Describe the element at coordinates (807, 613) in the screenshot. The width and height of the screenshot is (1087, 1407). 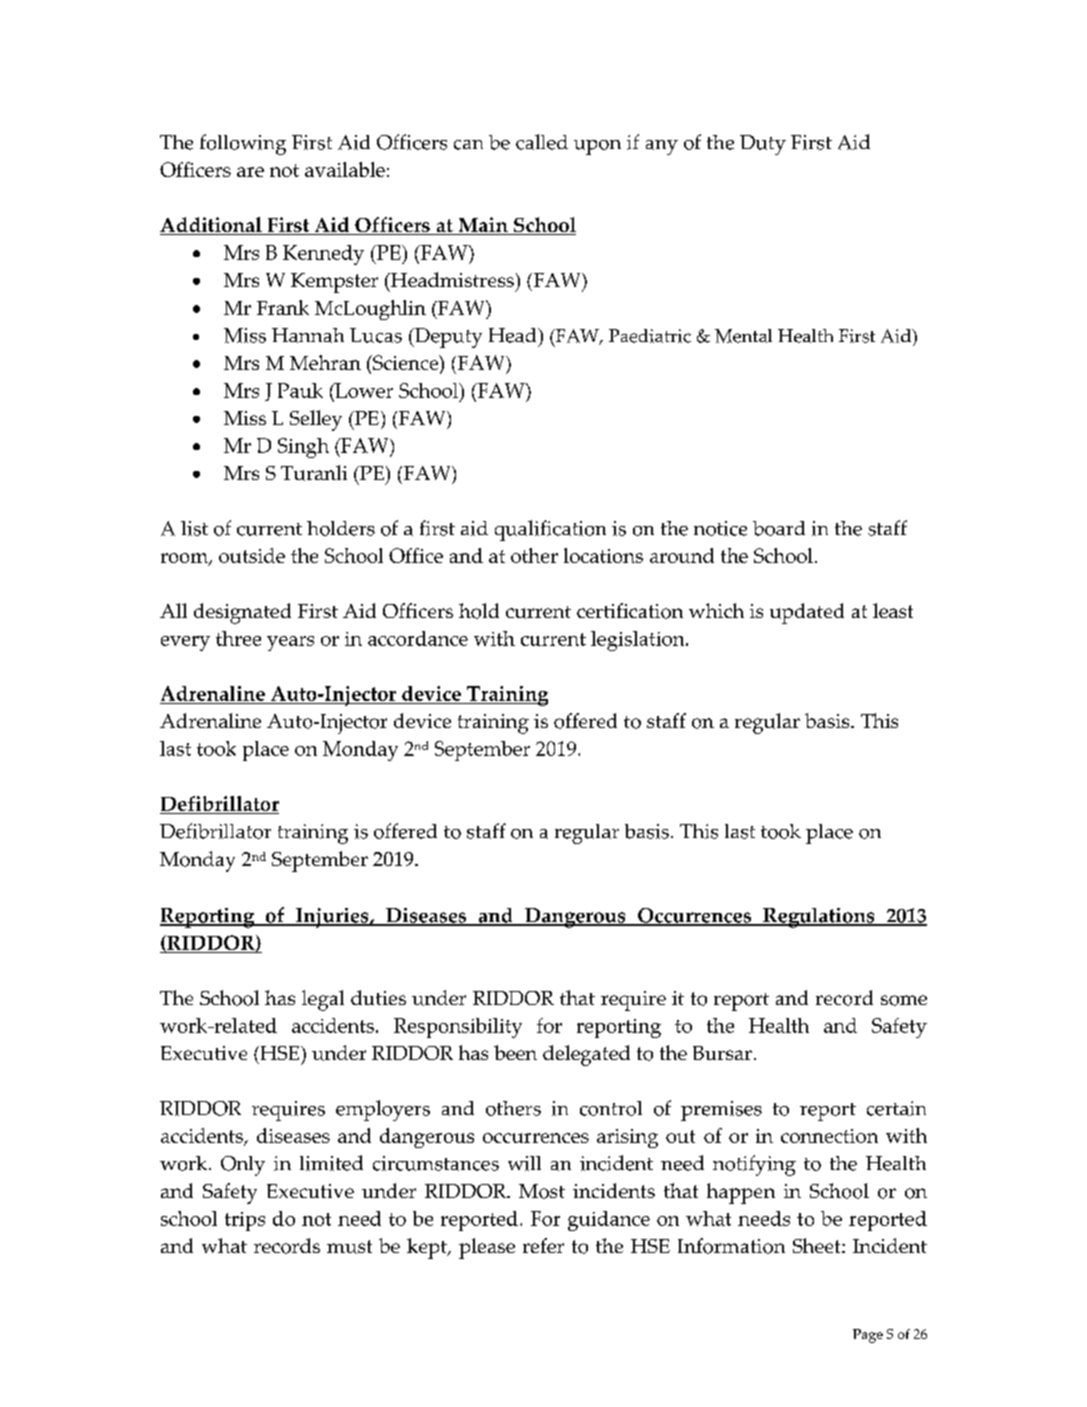
I see `updated` at that location.
